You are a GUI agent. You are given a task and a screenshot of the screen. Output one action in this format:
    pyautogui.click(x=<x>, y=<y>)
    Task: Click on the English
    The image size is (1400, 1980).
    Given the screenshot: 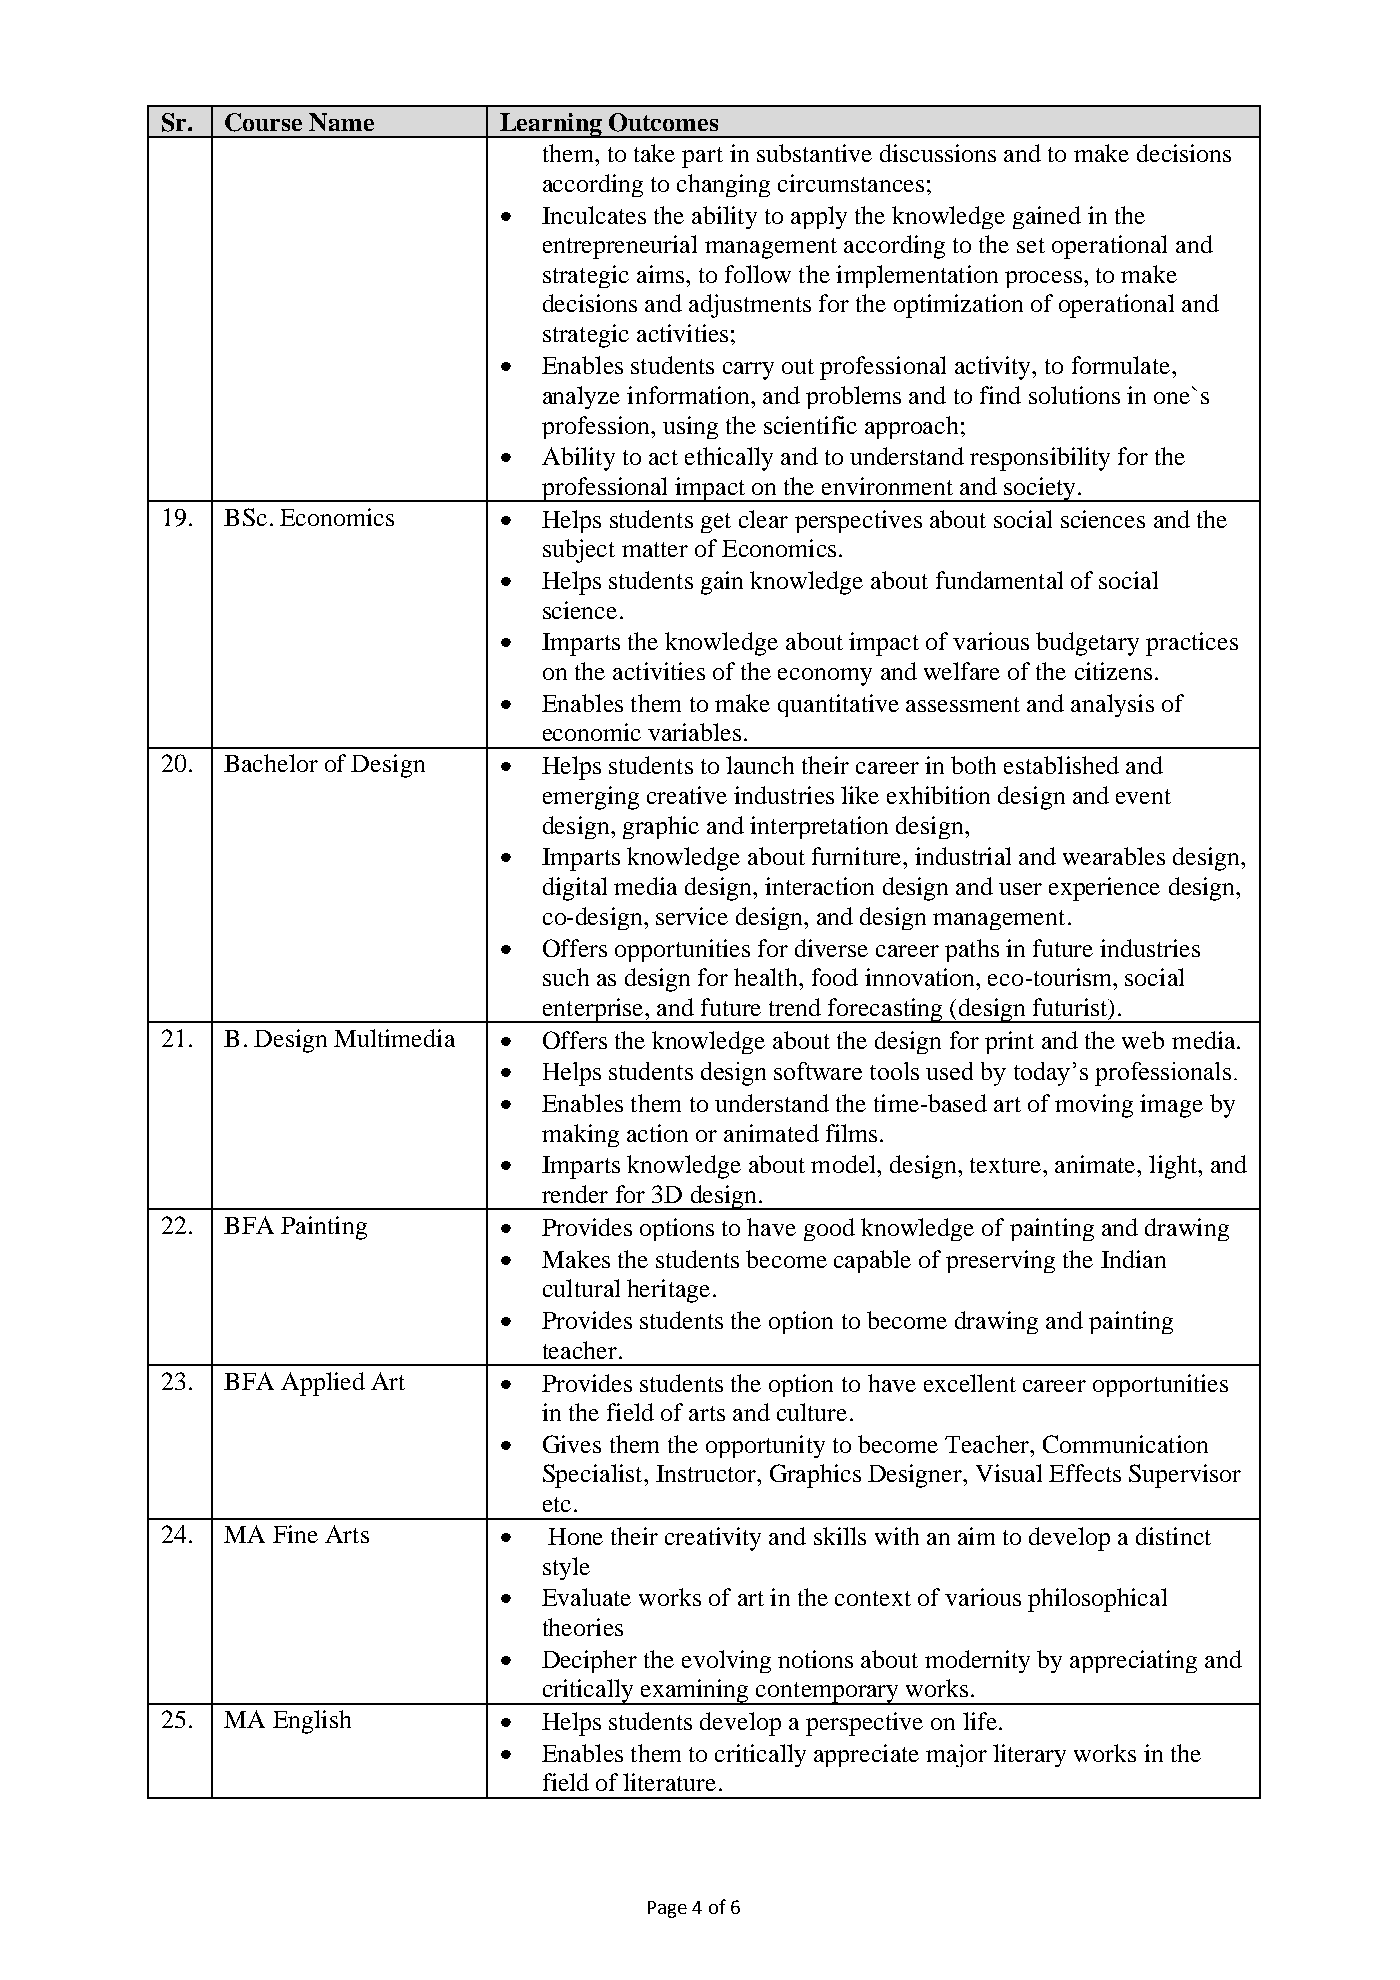 What is the action you would take?
    pyautogui.click(x=312, y=1722)
